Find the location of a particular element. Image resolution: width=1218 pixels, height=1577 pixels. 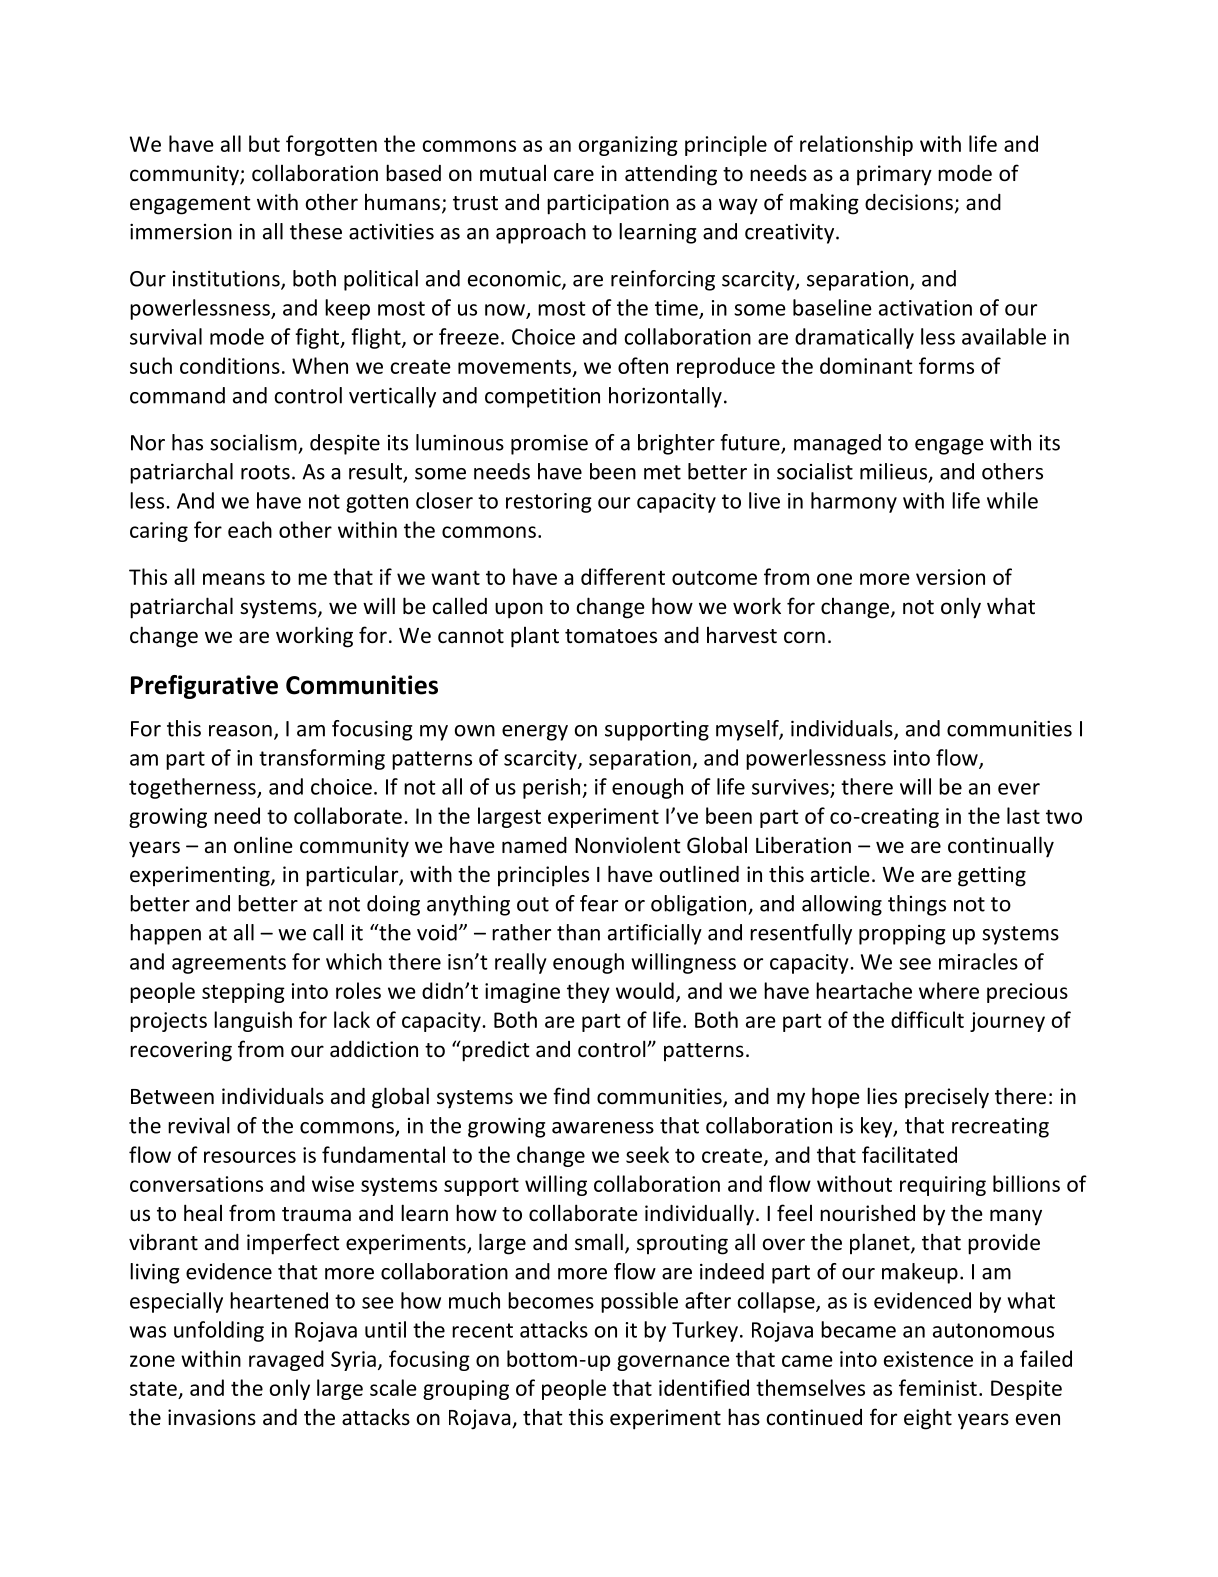

identified is located at coordinates (704, 1387).
